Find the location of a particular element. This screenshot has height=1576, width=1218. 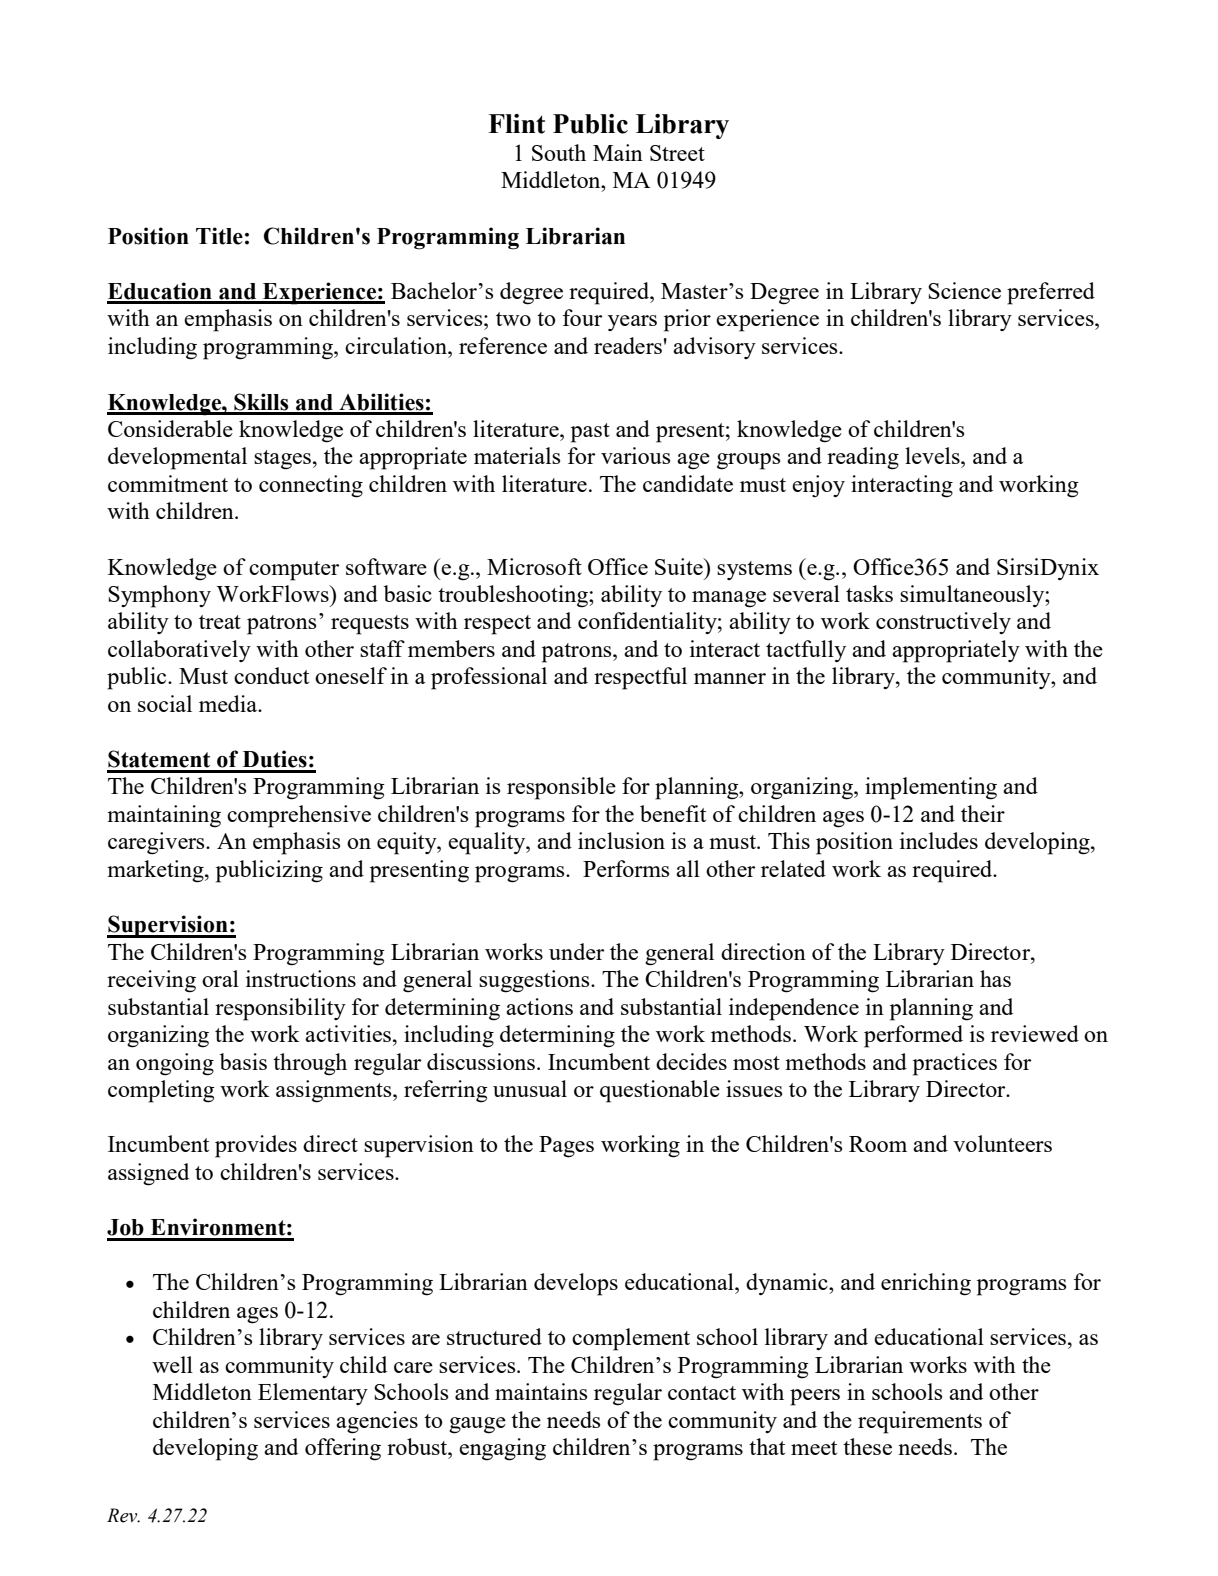

questionable is located at coordinates (660, 1091).
